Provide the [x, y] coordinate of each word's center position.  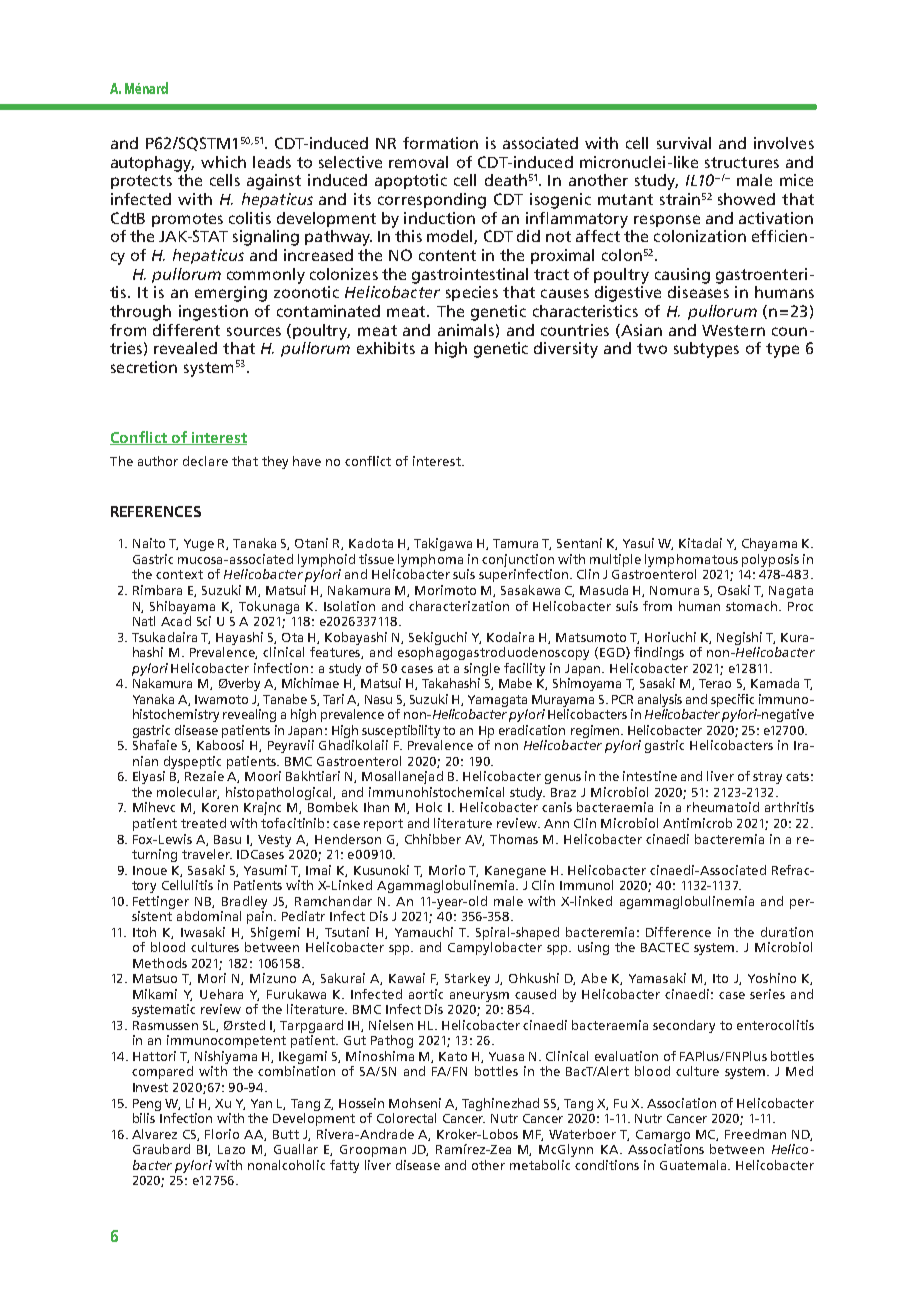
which [223, 162]
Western [733, 330]
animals [466, 330]
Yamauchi [424, 932]
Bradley [244, 902]
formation [440, 143]
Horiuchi [670, 637]
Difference [678, 932]
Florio [222, 1134]
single [482, 669]
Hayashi [239, 638]
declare [205, 461]
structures [742, 162]
